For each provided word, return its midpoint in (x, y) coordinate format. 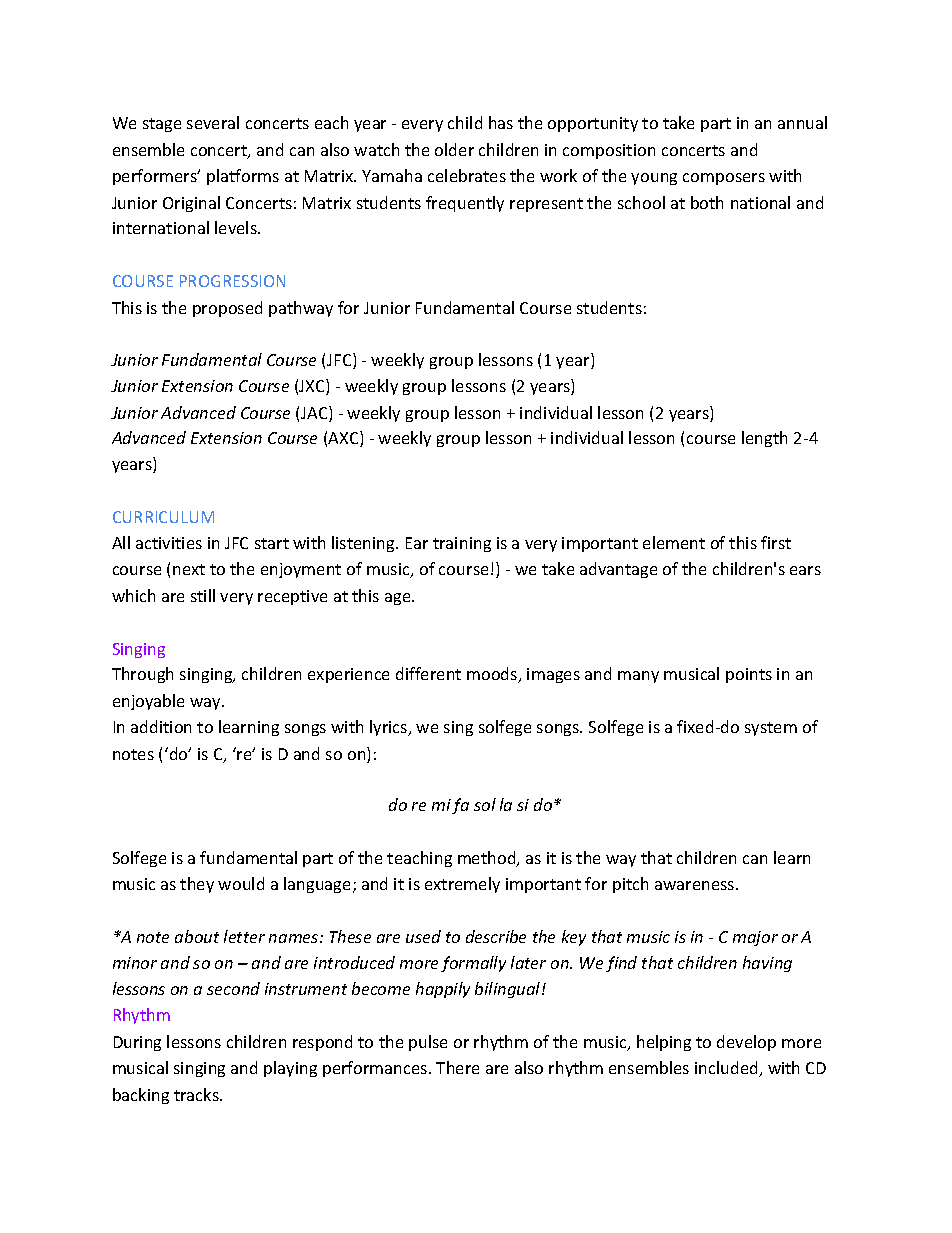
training (462, 544)
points (749, 675)
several (213, 122)
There (457, 1067)
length (764, 439)
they (197, 885)
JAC (315, 414)
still (203, 595)
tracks (197, 1094)
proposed (227, 309)
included (727, 1069)
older (454, 149)
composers (724, 179)
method (488, 859)
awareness (694, 885)
